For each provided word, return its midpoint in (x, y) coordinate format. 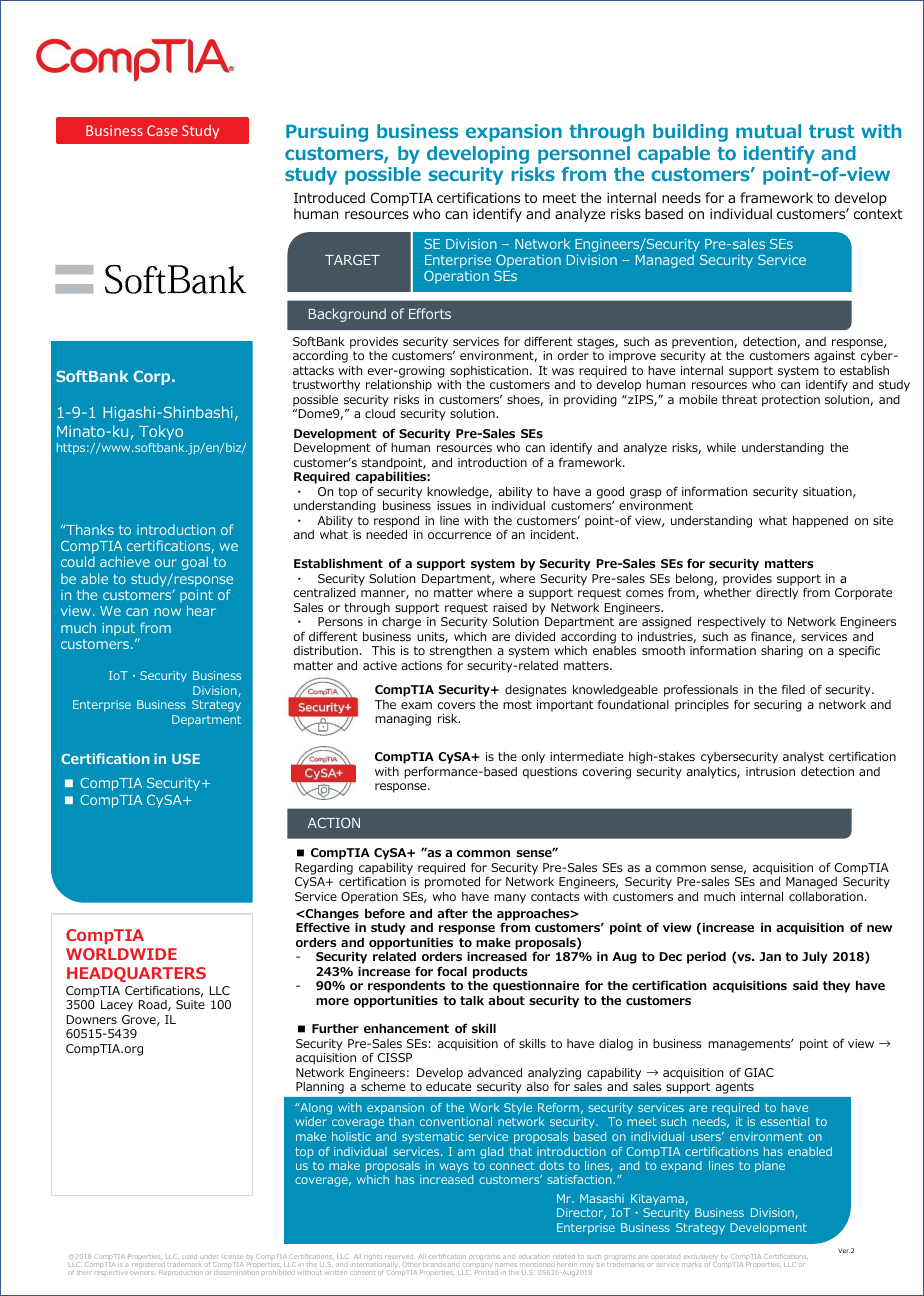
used (190, 1257)
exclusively (700, 1258)
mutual (768, 131)
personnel (584, 155)
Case (162, 130)
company (477, 1267)
